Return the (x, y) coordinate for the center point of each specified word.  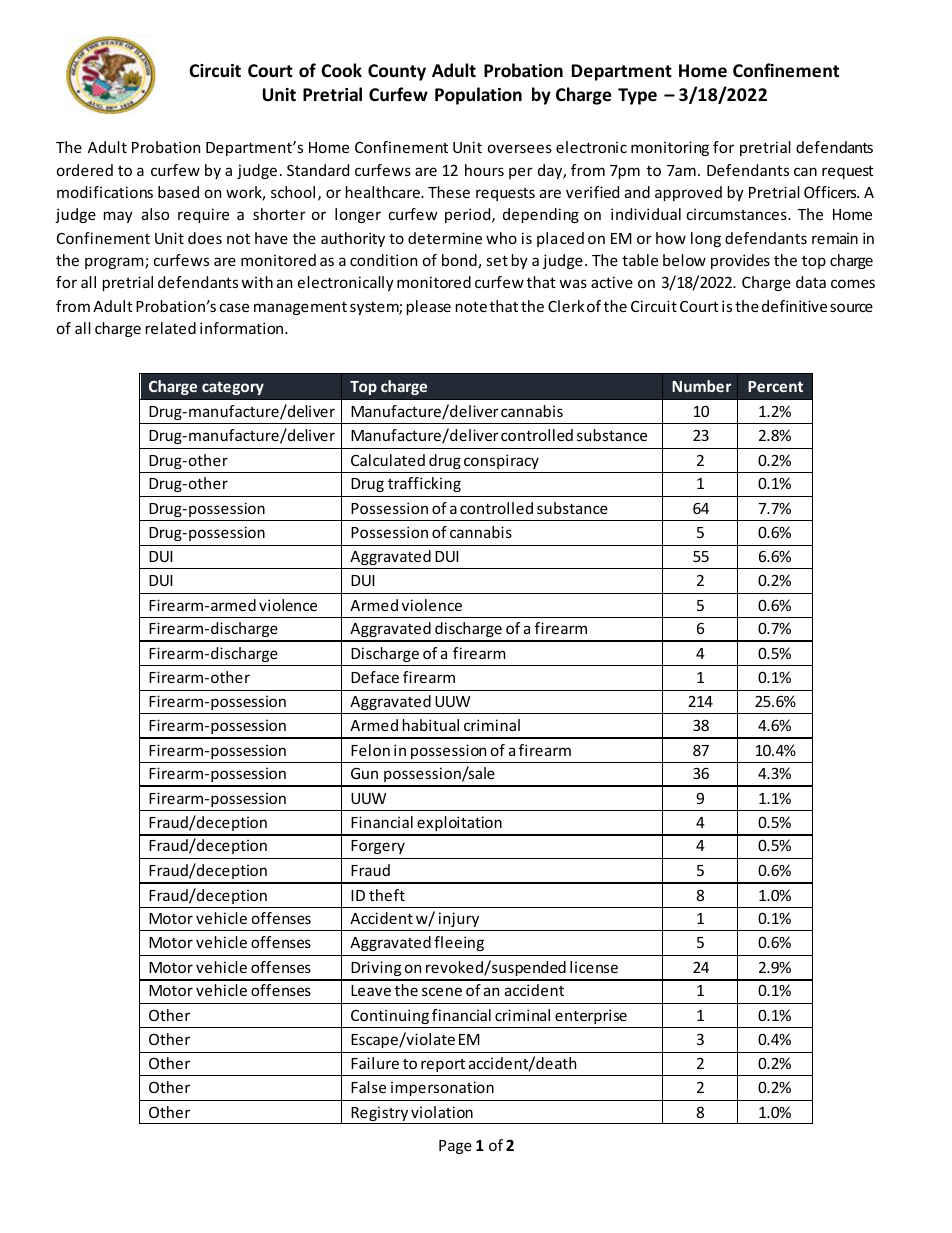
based (178, 192)
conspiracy (501, 461)
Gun (364, 773)
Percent (775, 386)
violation (442, 1112)
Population (478, 96)
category (233, 388)
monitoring (670, 148)
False (368, 1087)
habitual (431, 725)
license (594, 967)
